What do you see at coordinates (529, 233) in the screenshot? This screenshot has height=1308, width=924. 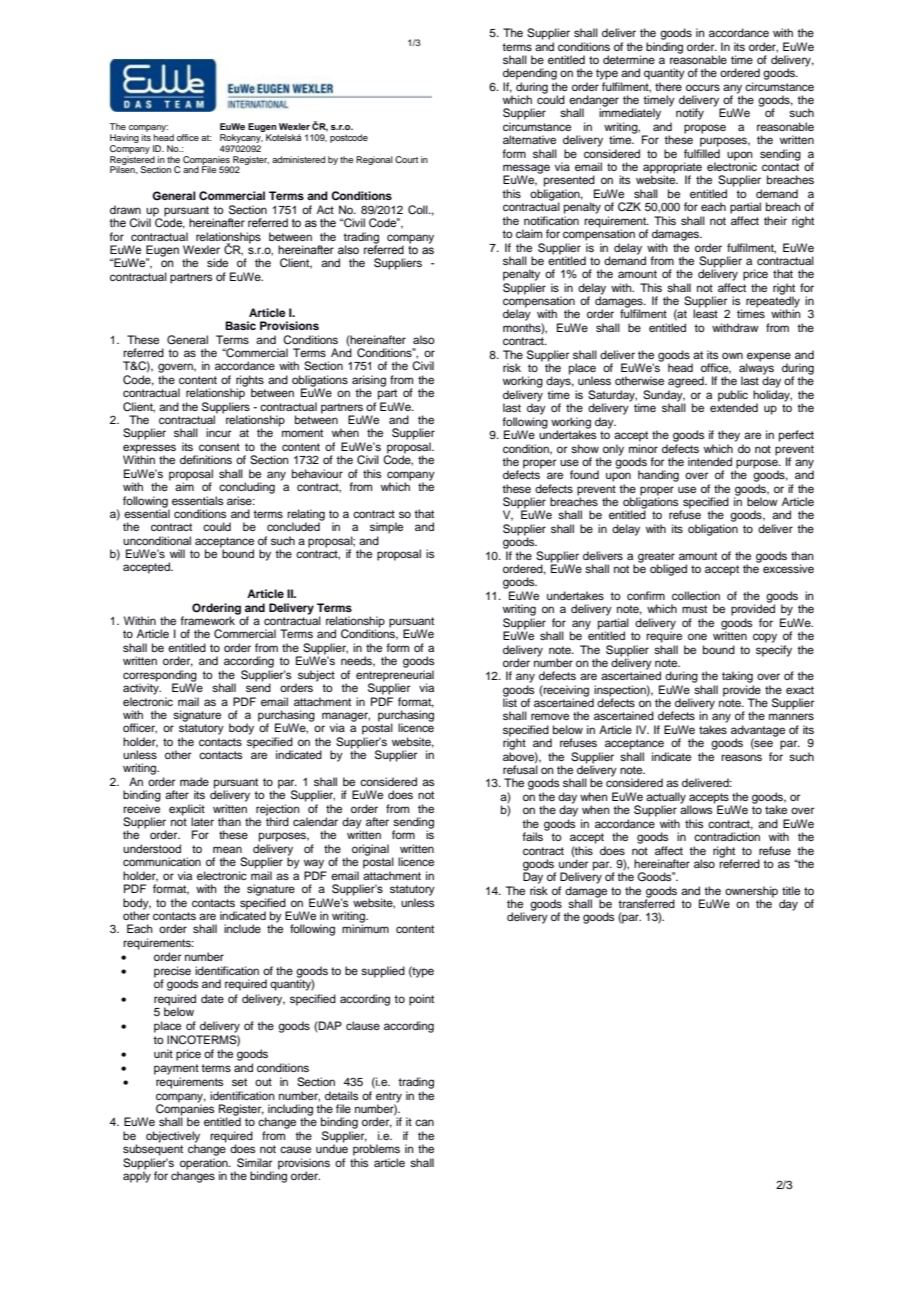 I see `claim` at bounding box center [529, 233].
